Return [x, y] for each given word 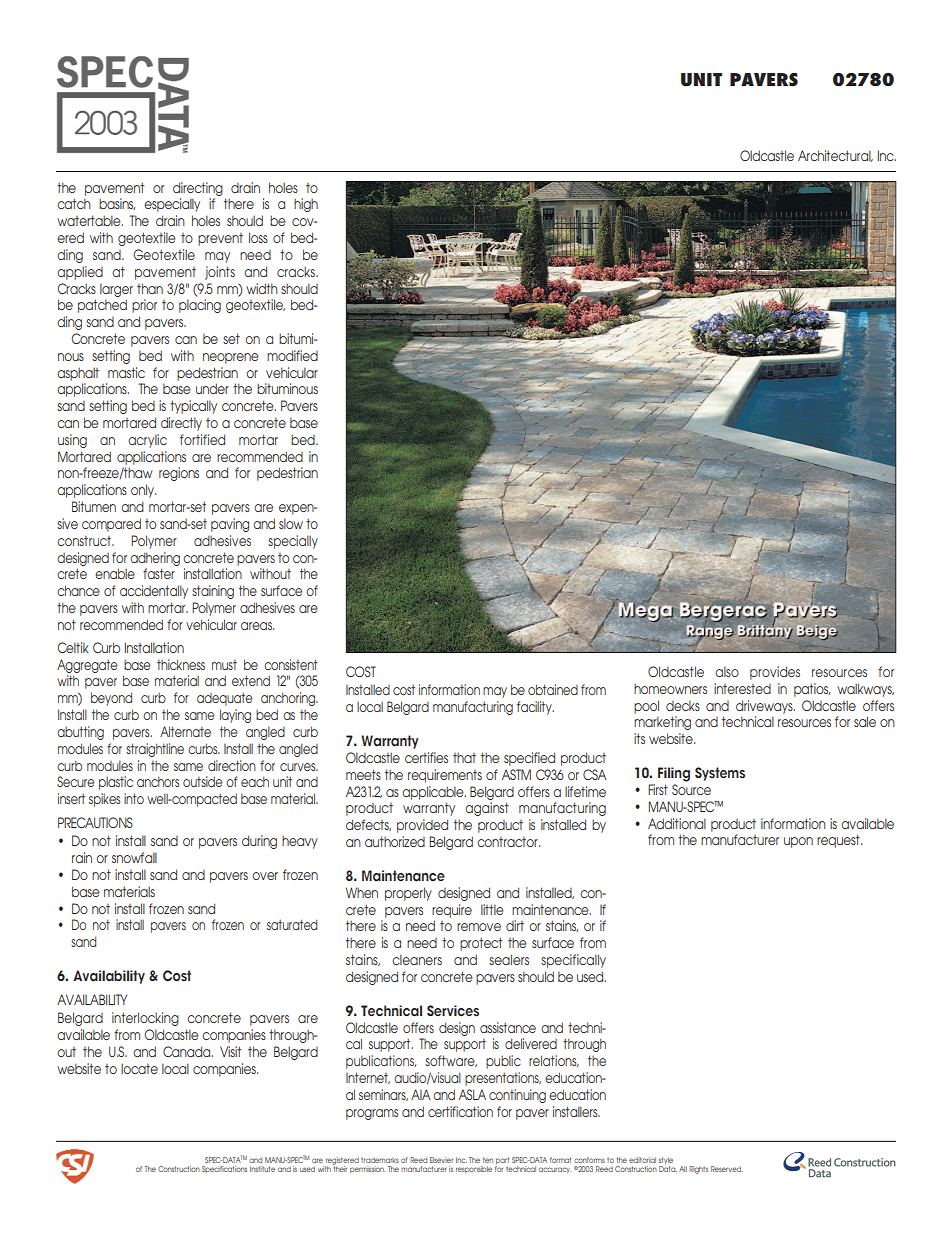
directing [198, 189]
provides [775, 673]
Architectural [835, 156]
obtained [553, 689]
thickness [181, 664]
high [306, 205]
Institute [262, 1169]
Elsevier [441, 1160]
